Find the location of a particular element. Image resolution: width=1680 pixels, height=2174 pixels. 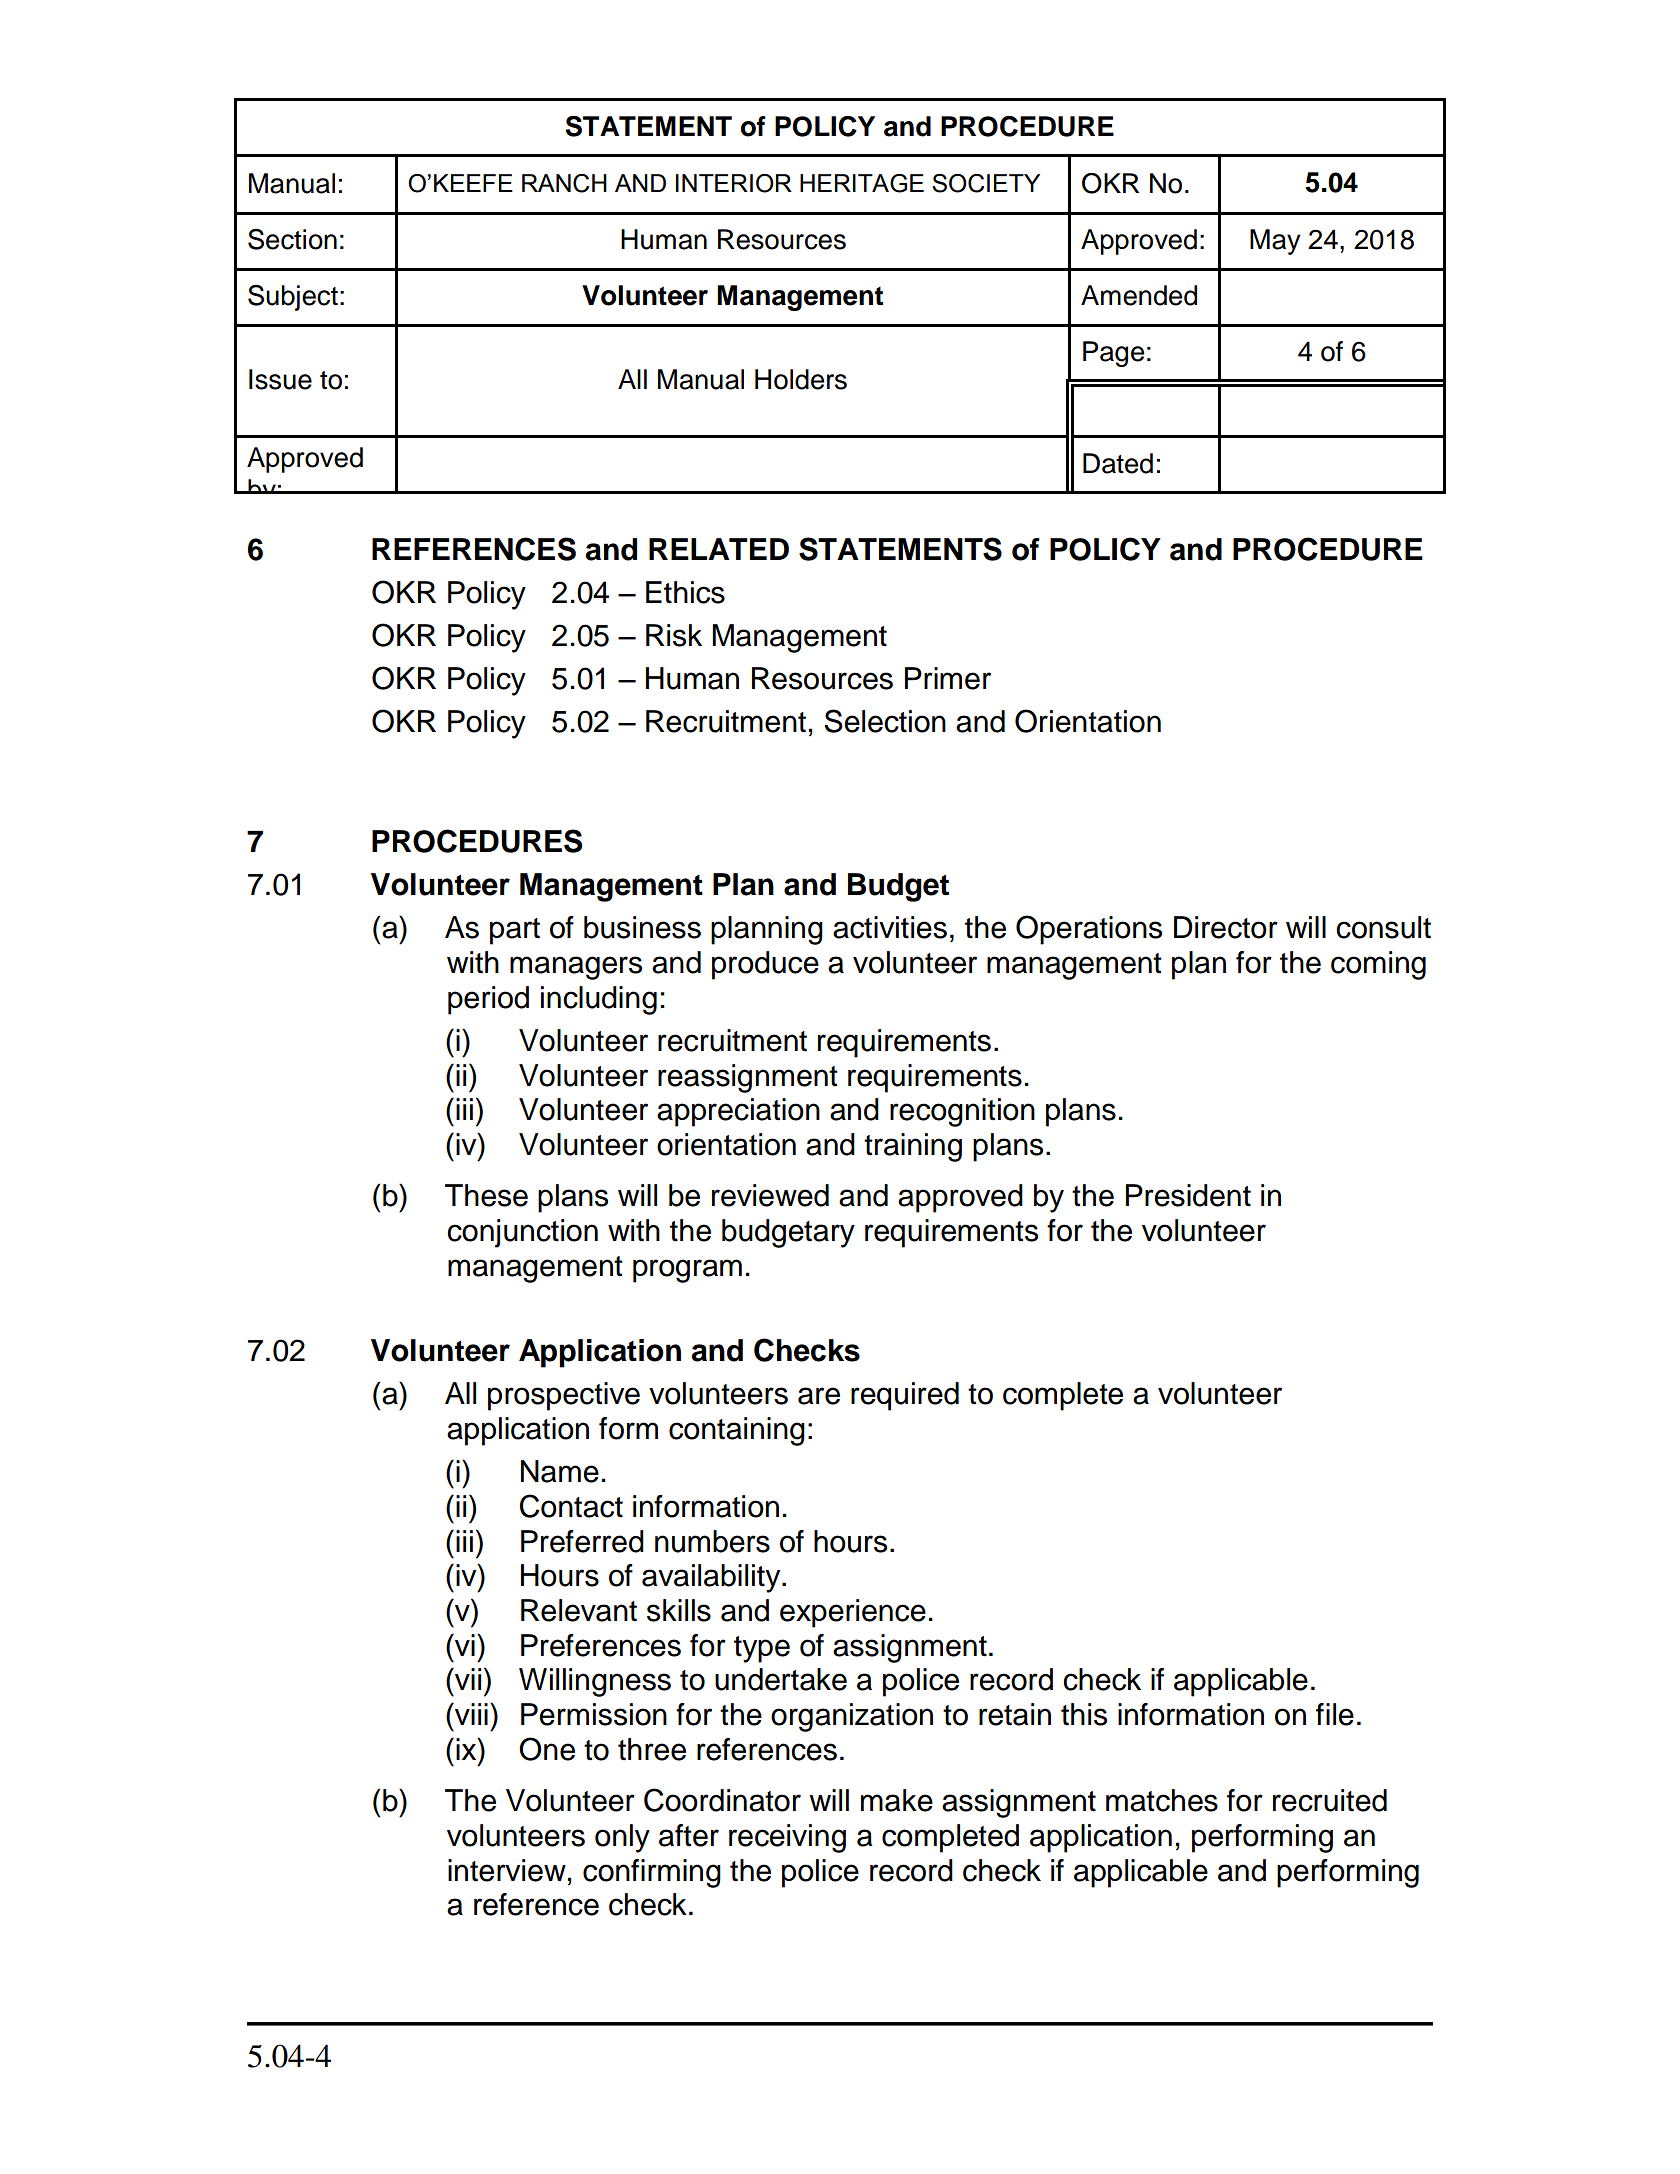

produce is located at coordinates (765, 965).
